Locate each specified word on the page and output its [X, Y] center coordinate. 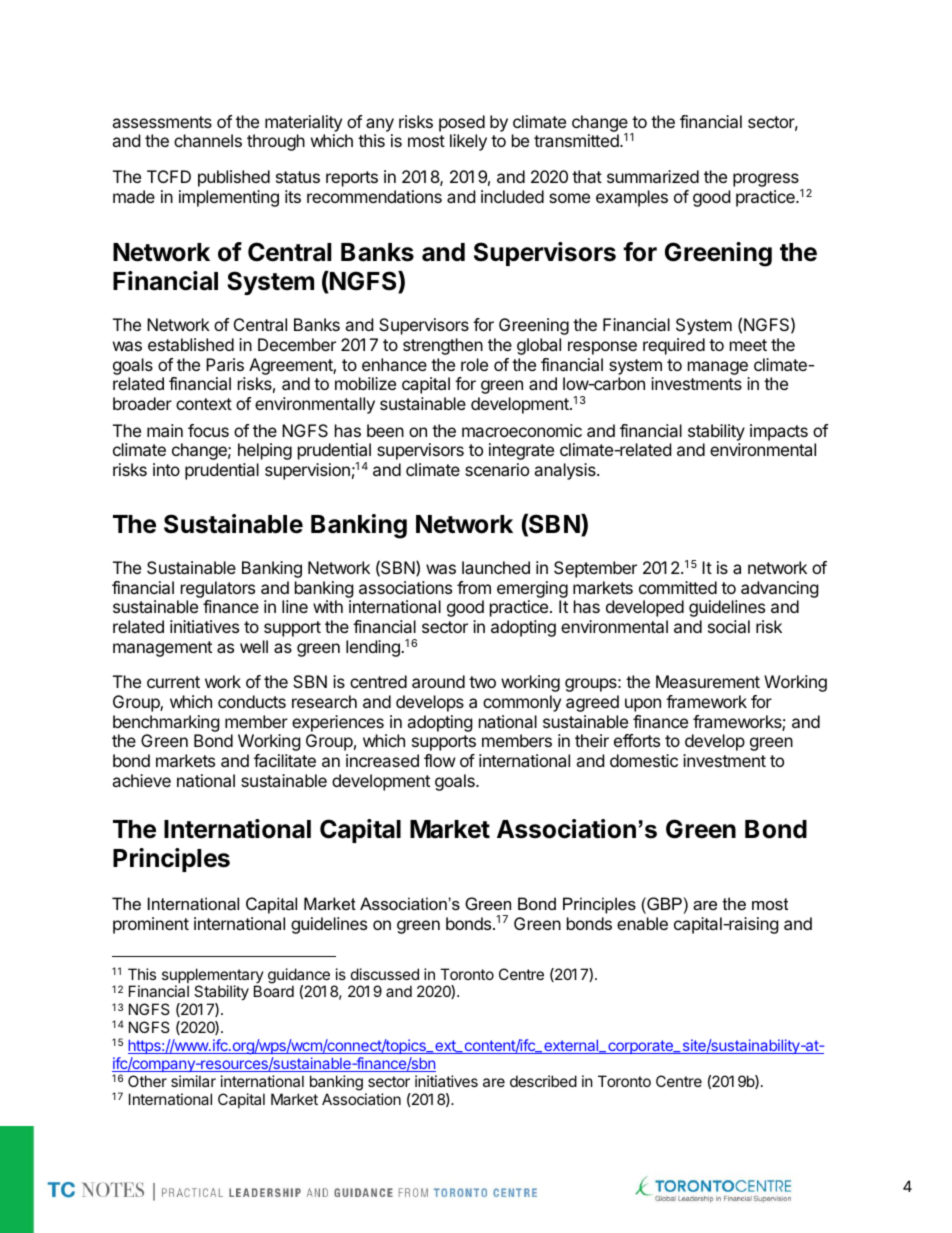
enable [642, 923]
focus [208, 430]
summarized [653, 176]
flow [440, 760]
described [543, 1081]
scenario [497, 469]
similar [193, 1081]
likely [468, 142]
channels [208, 140]
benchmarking [166, 725]
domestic [644, 760]
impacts [779, 432]
